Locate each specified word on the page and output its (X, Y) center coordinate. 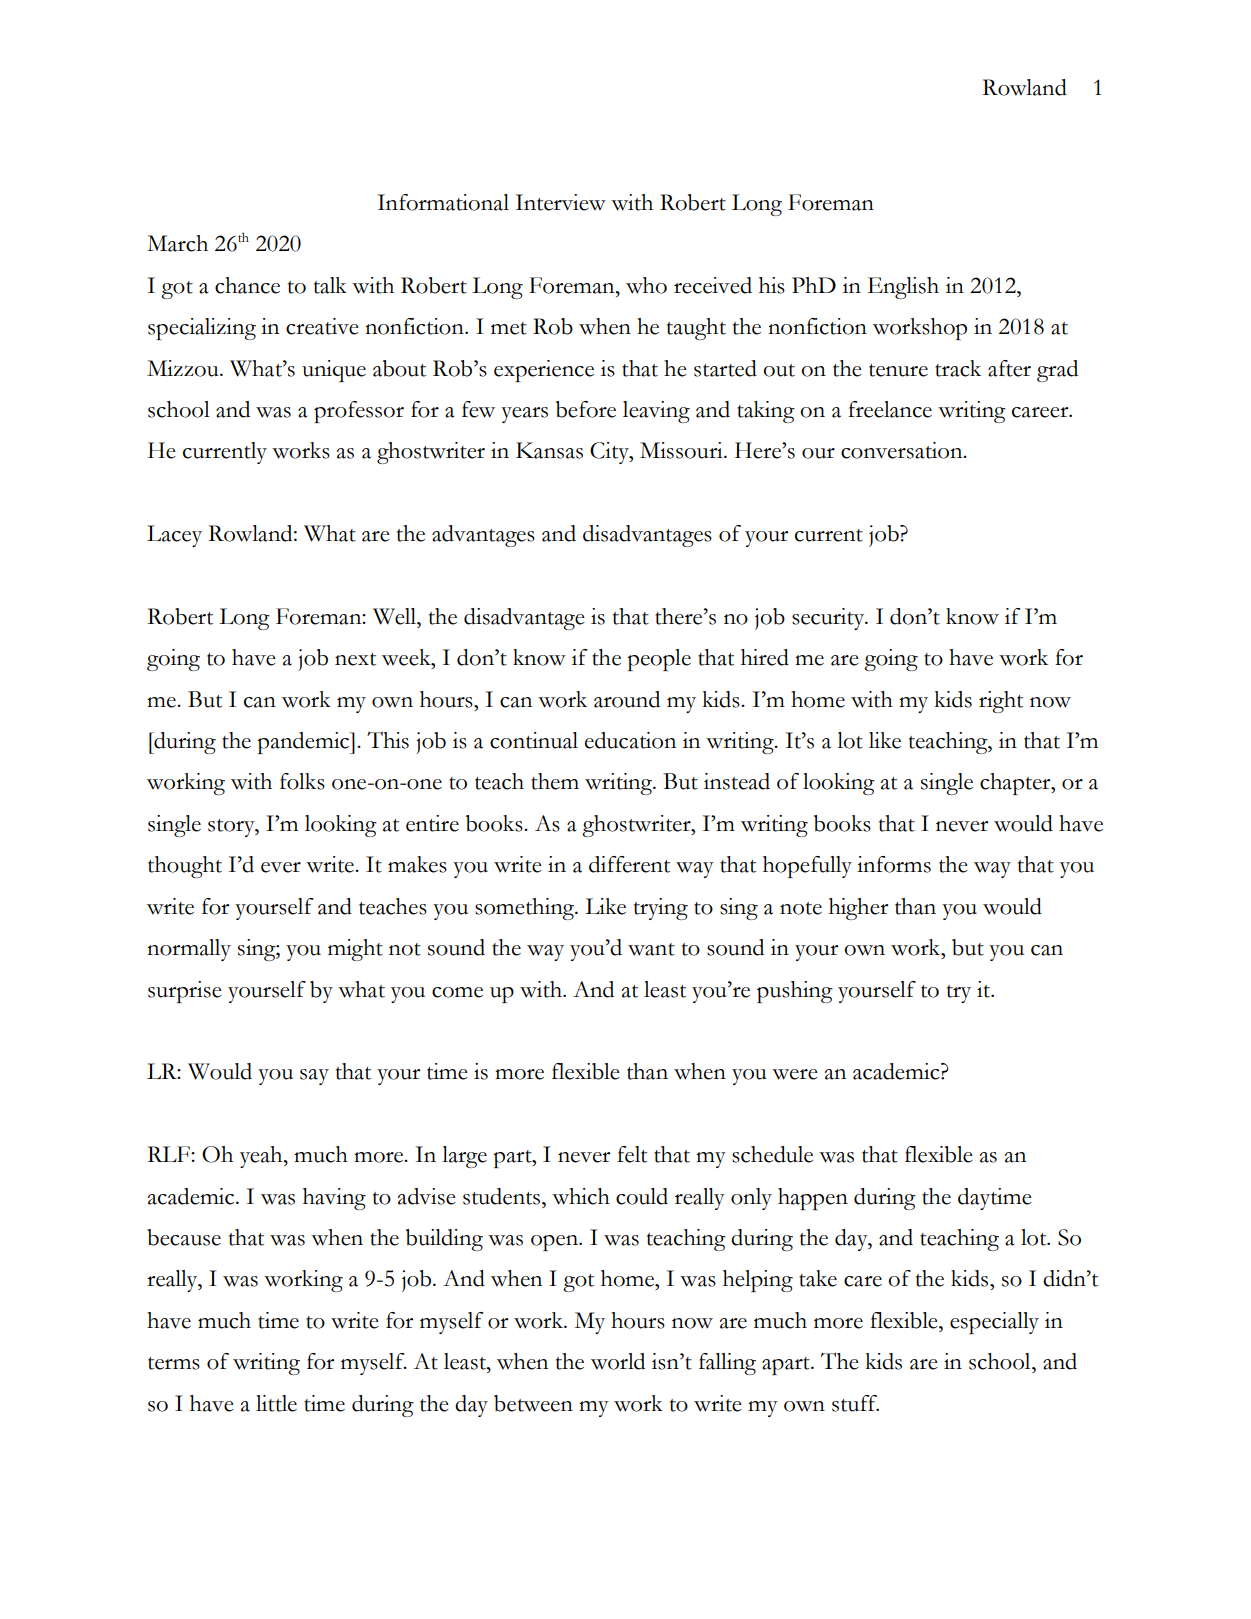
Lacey (174, 536)
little (276, 1403)
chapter (1016, 784)
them (555, 781)
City (610, 453)
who (646, 285)
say (314, 1077)
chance (247, 285)
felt (632, 1154)
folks (302, 781)
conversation (903, 450)
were (795, 1074)
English (903, 288)
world (618, 1361)
